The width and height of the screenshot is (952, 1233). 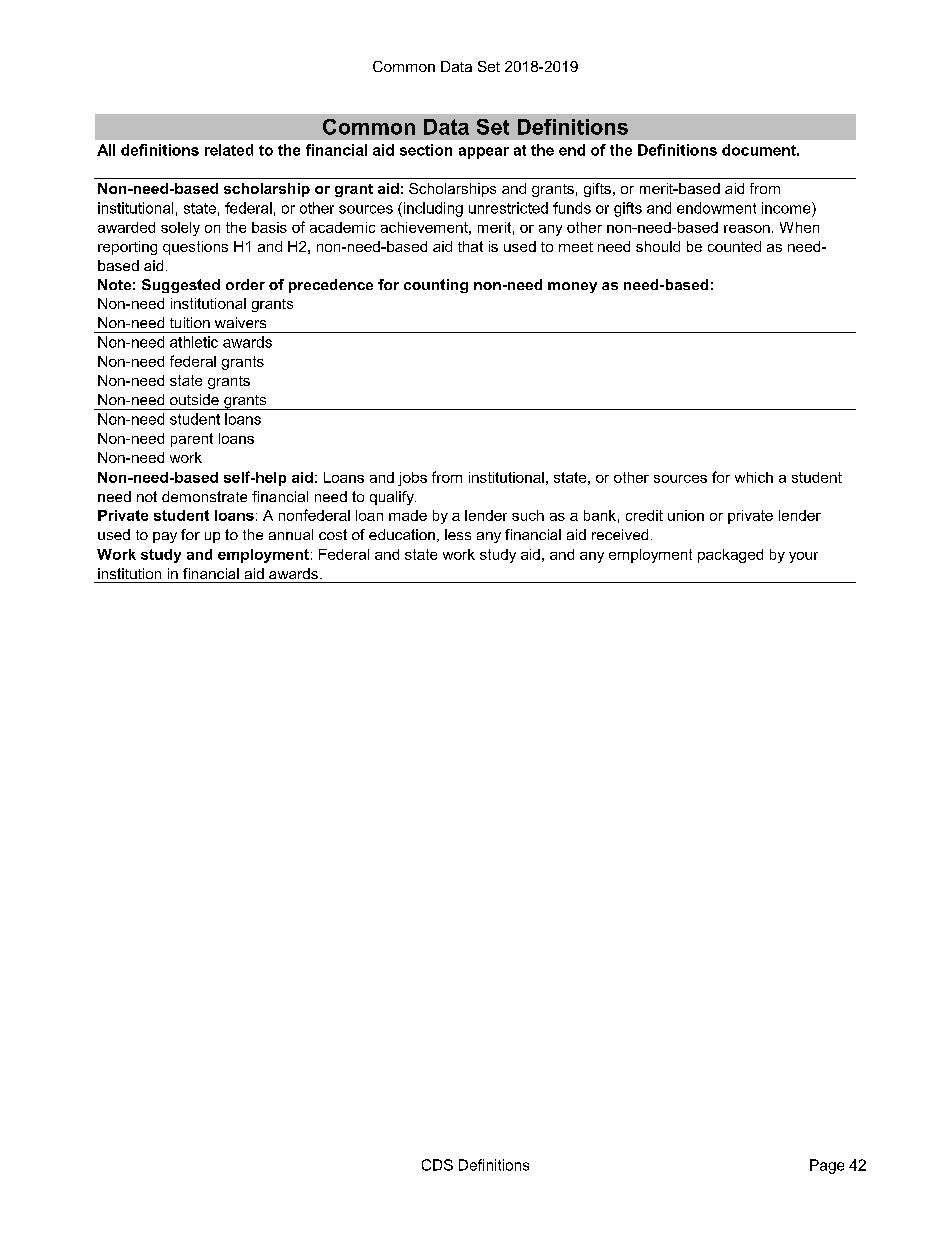 I want to click on CDS, so click(x=437, y=1165).
